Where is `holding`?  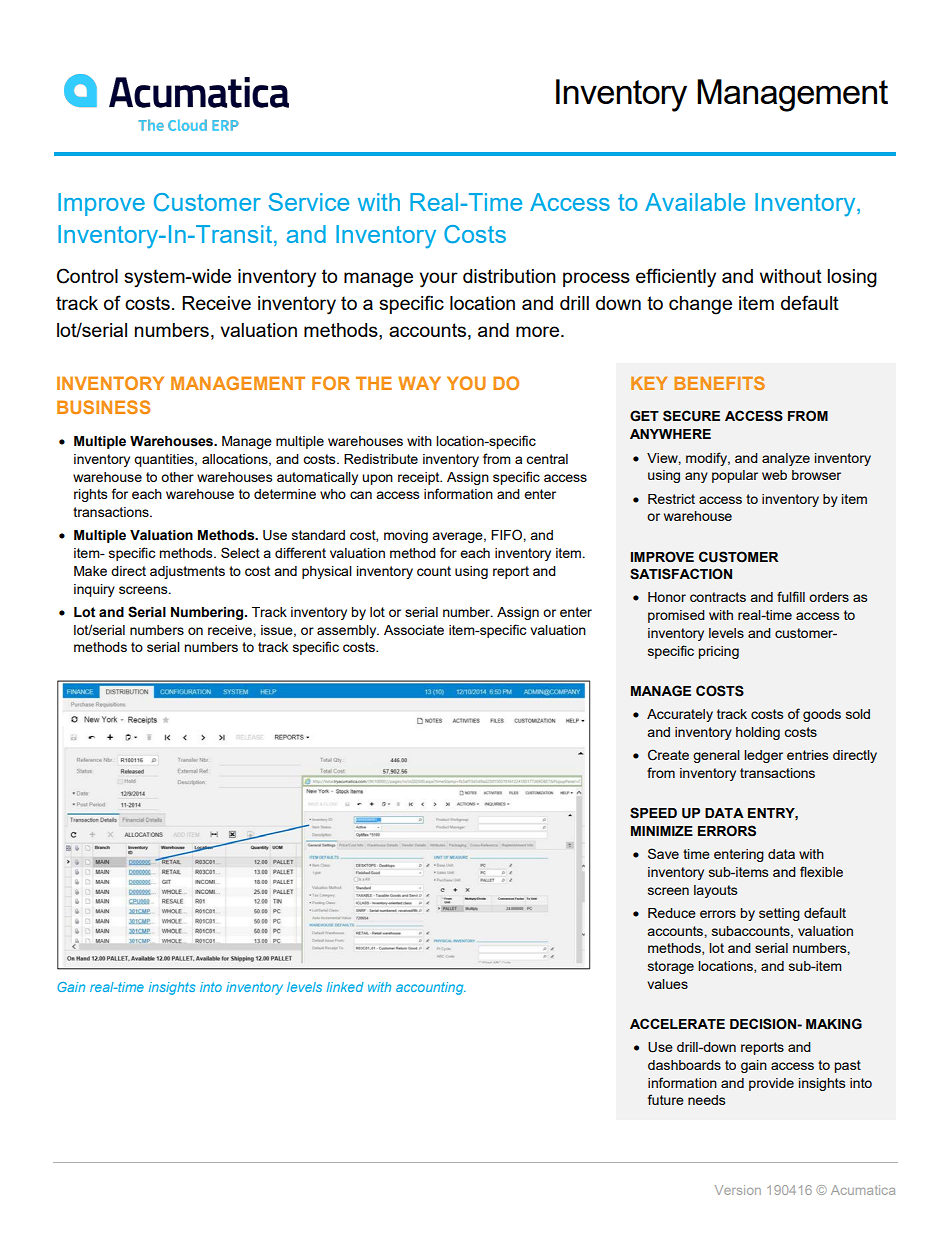
holding is located at coordinates (758, 733).
